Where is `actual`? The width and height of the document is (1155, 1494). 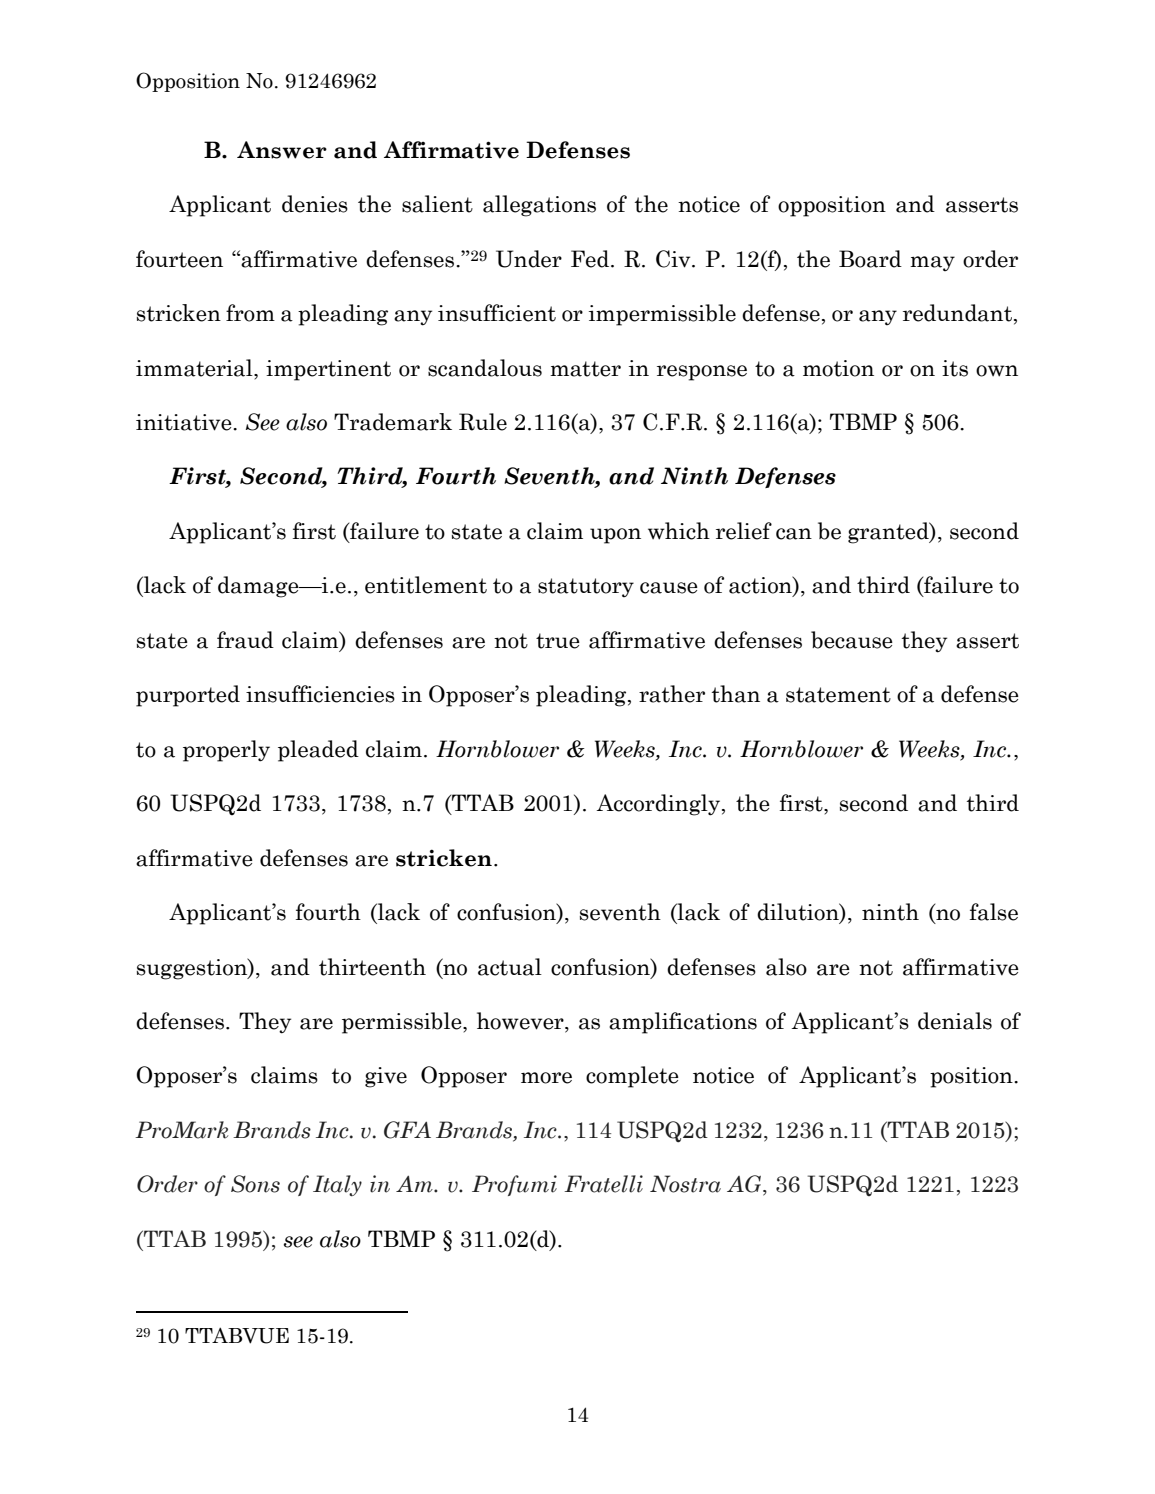
actual is located at coordinates (510, 967).
